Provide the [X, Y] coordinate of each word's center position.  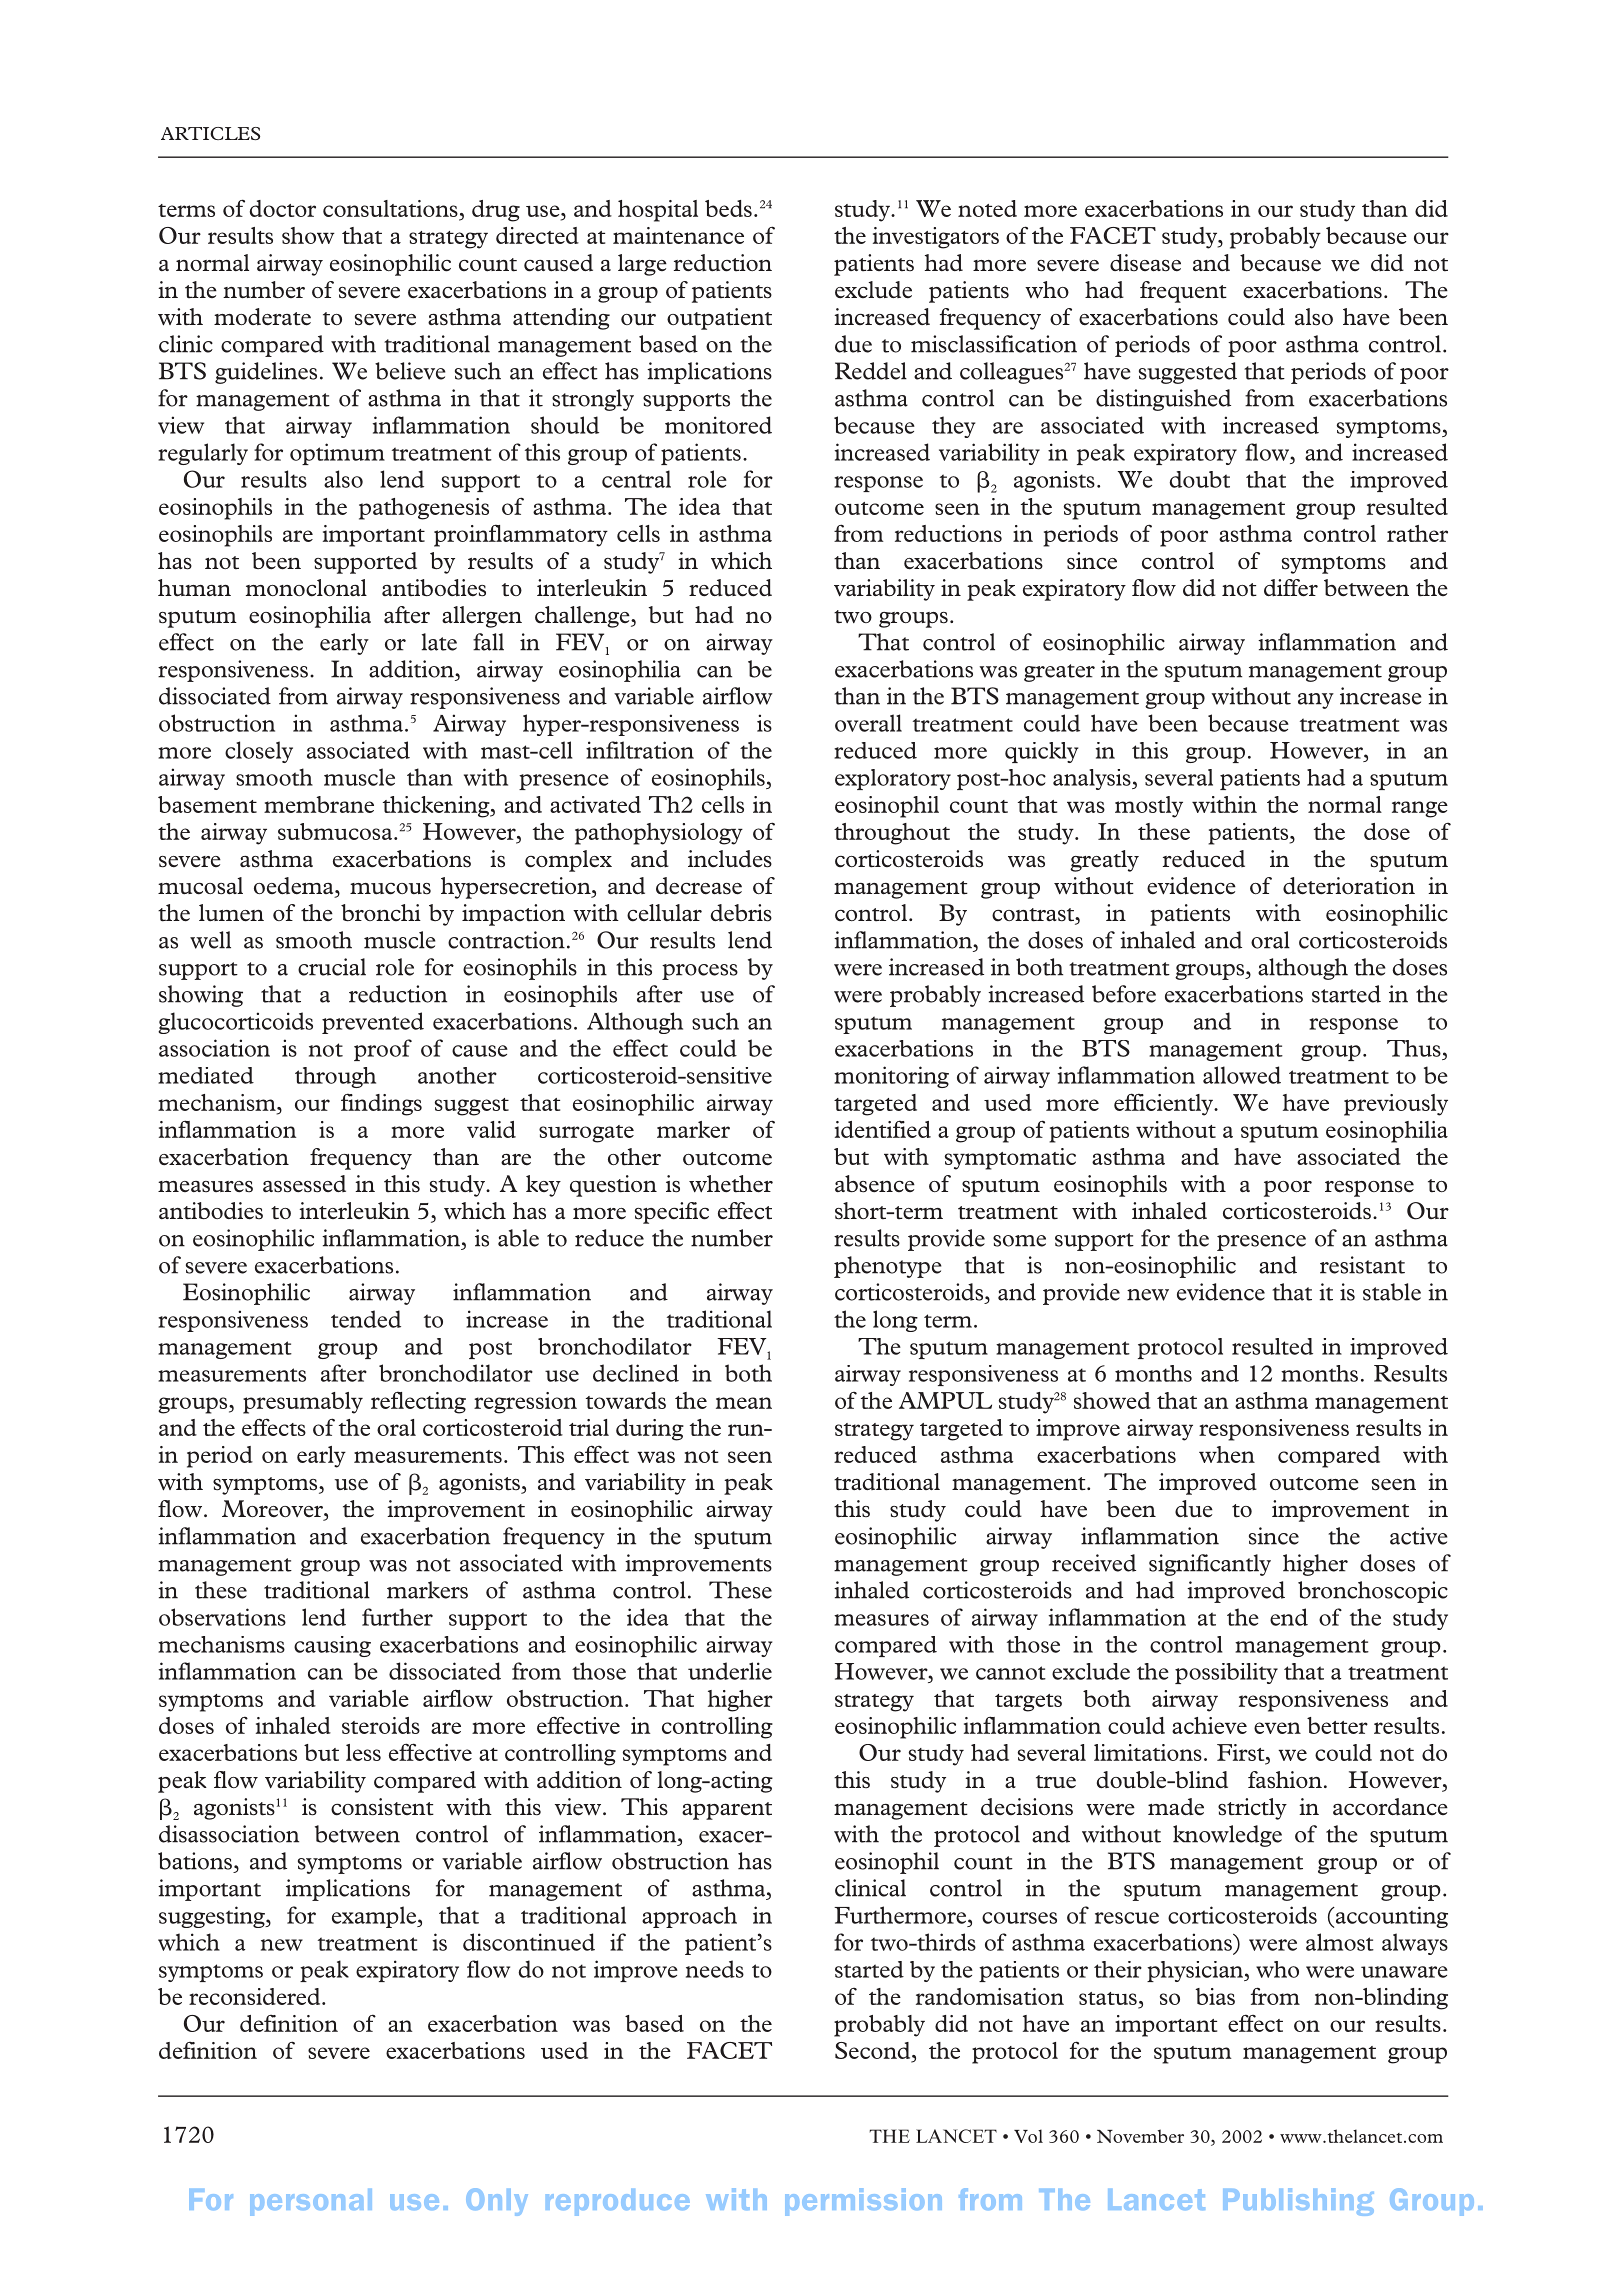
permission [863, 2202]
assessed [304, 1184]
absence [875, 1184]
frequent [1183, 292]
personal [311, 2202]
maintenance [678, 235]
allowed [1242, 1075]
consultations [390, 208]
